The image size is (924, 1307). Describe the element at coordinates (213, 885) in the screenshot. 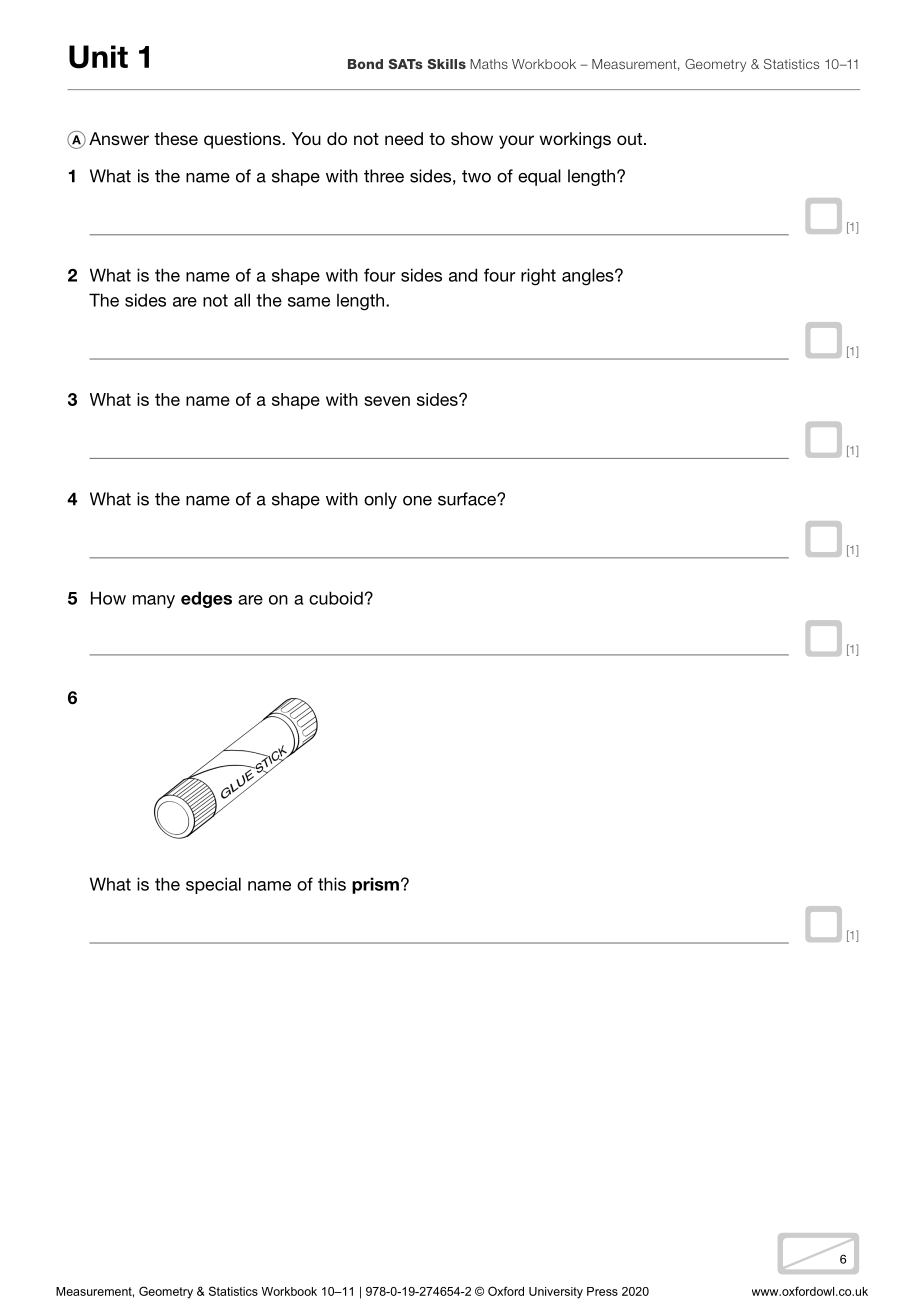

I see `special` at that location.
